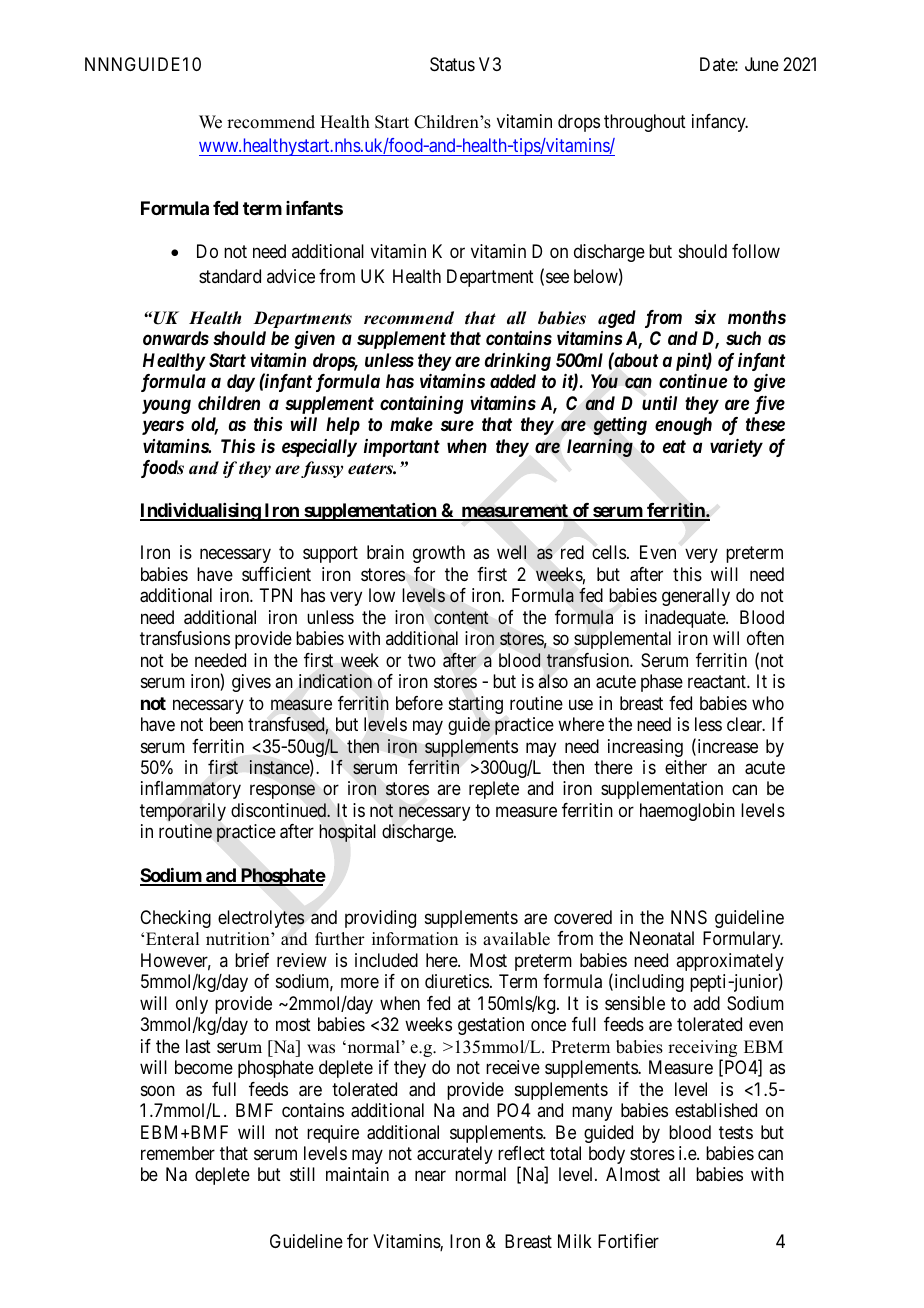 The width and height of the page is (924, 1308). Describe the element at coordinates (178, 1153) in the page. I see `remember` at that location.
